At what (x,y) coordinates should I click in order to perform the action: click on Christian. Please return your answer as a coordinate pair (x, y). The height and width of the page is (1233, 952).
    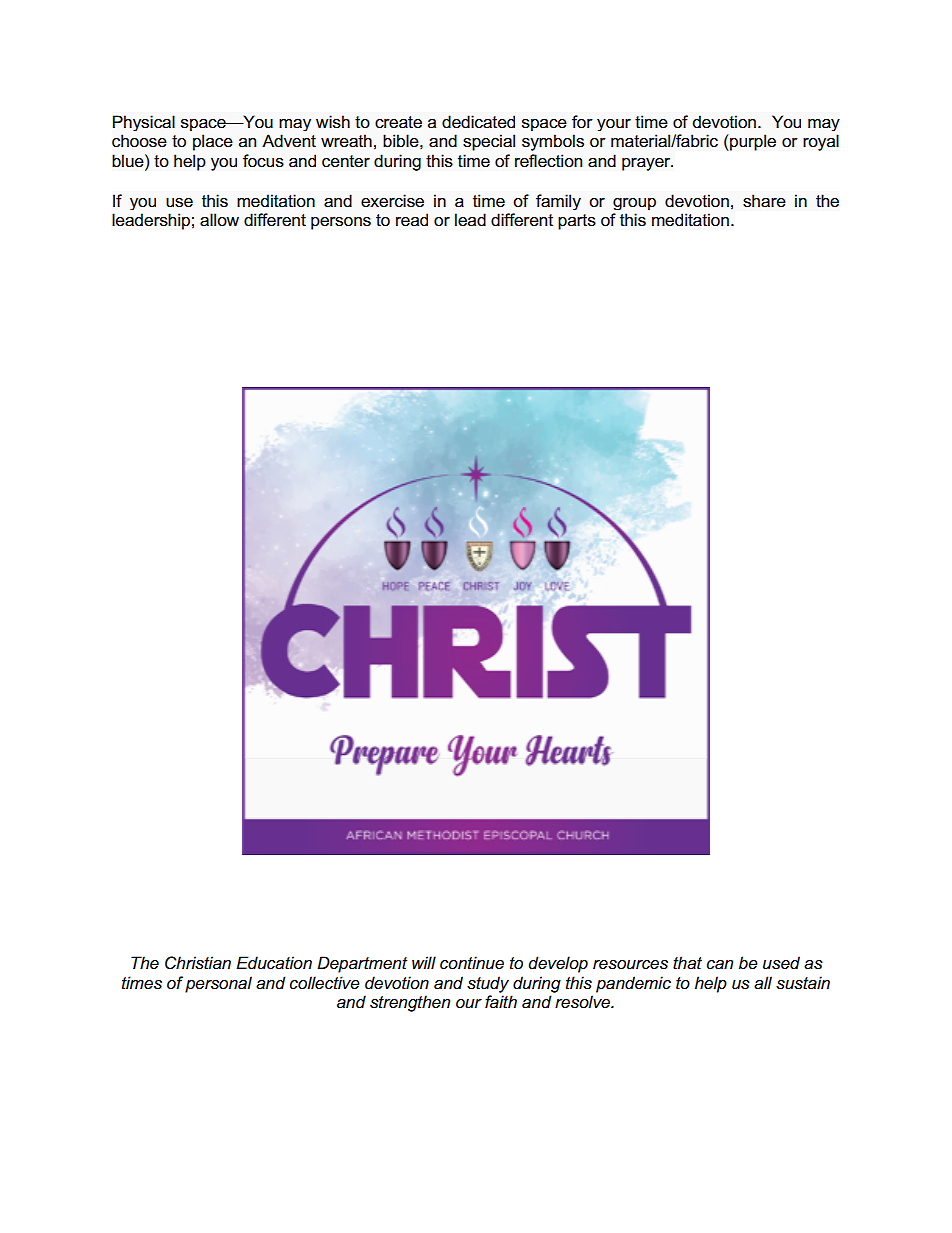
    Looking at the image, I should click on (198, 963).
